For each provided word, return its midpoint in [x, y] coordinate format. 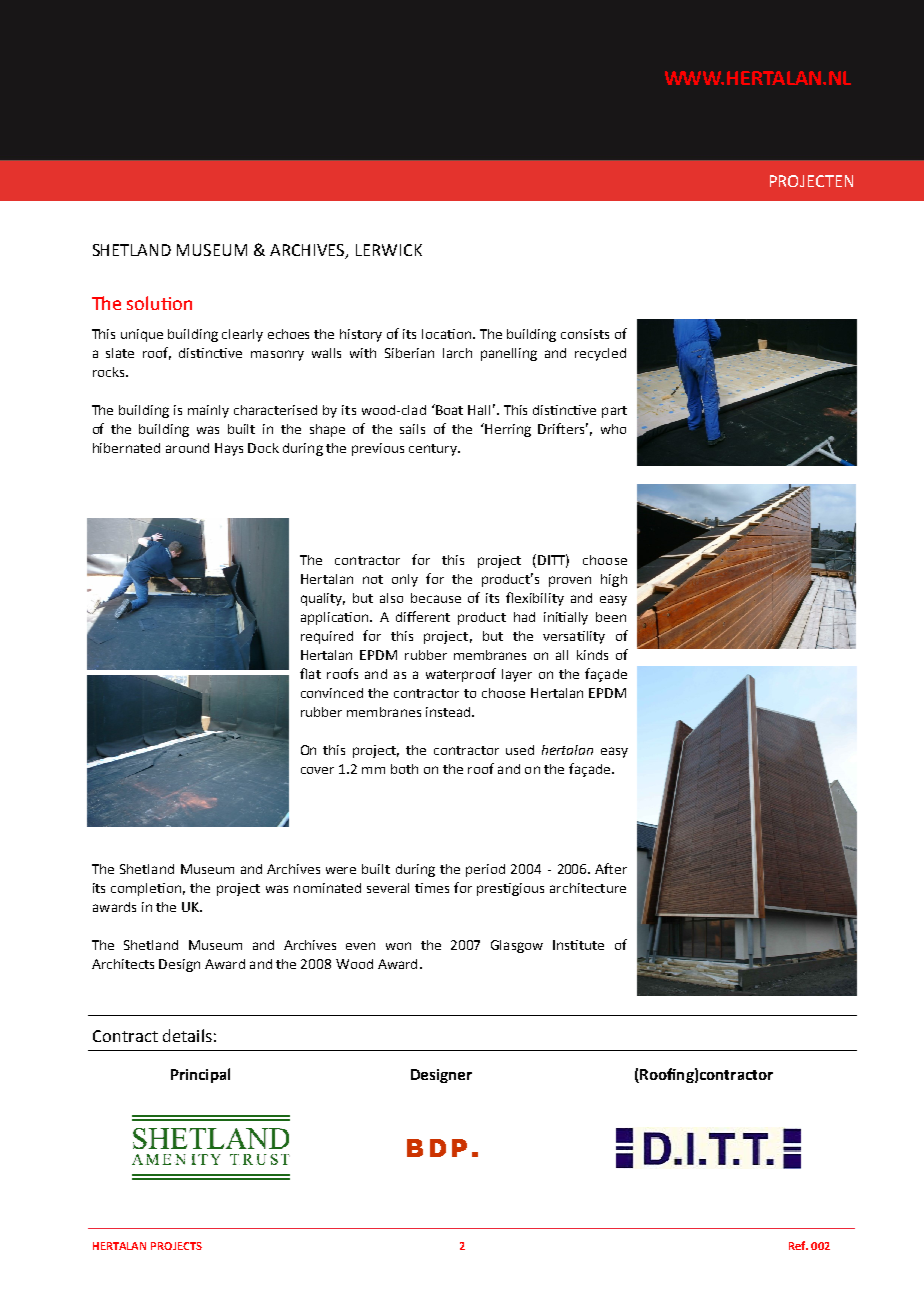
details [187, 1035]
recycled [600, 354]
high [614, 580]
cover [317, 770]
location [448, 334]
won [398, 946]
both [404, 769]
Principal [200, 1075]
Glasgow [517, 946]
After [611, 868]
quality [323, 599]
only [405, 580]
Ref [798, 1245]
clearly [242, 335]
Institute [578, 945]
